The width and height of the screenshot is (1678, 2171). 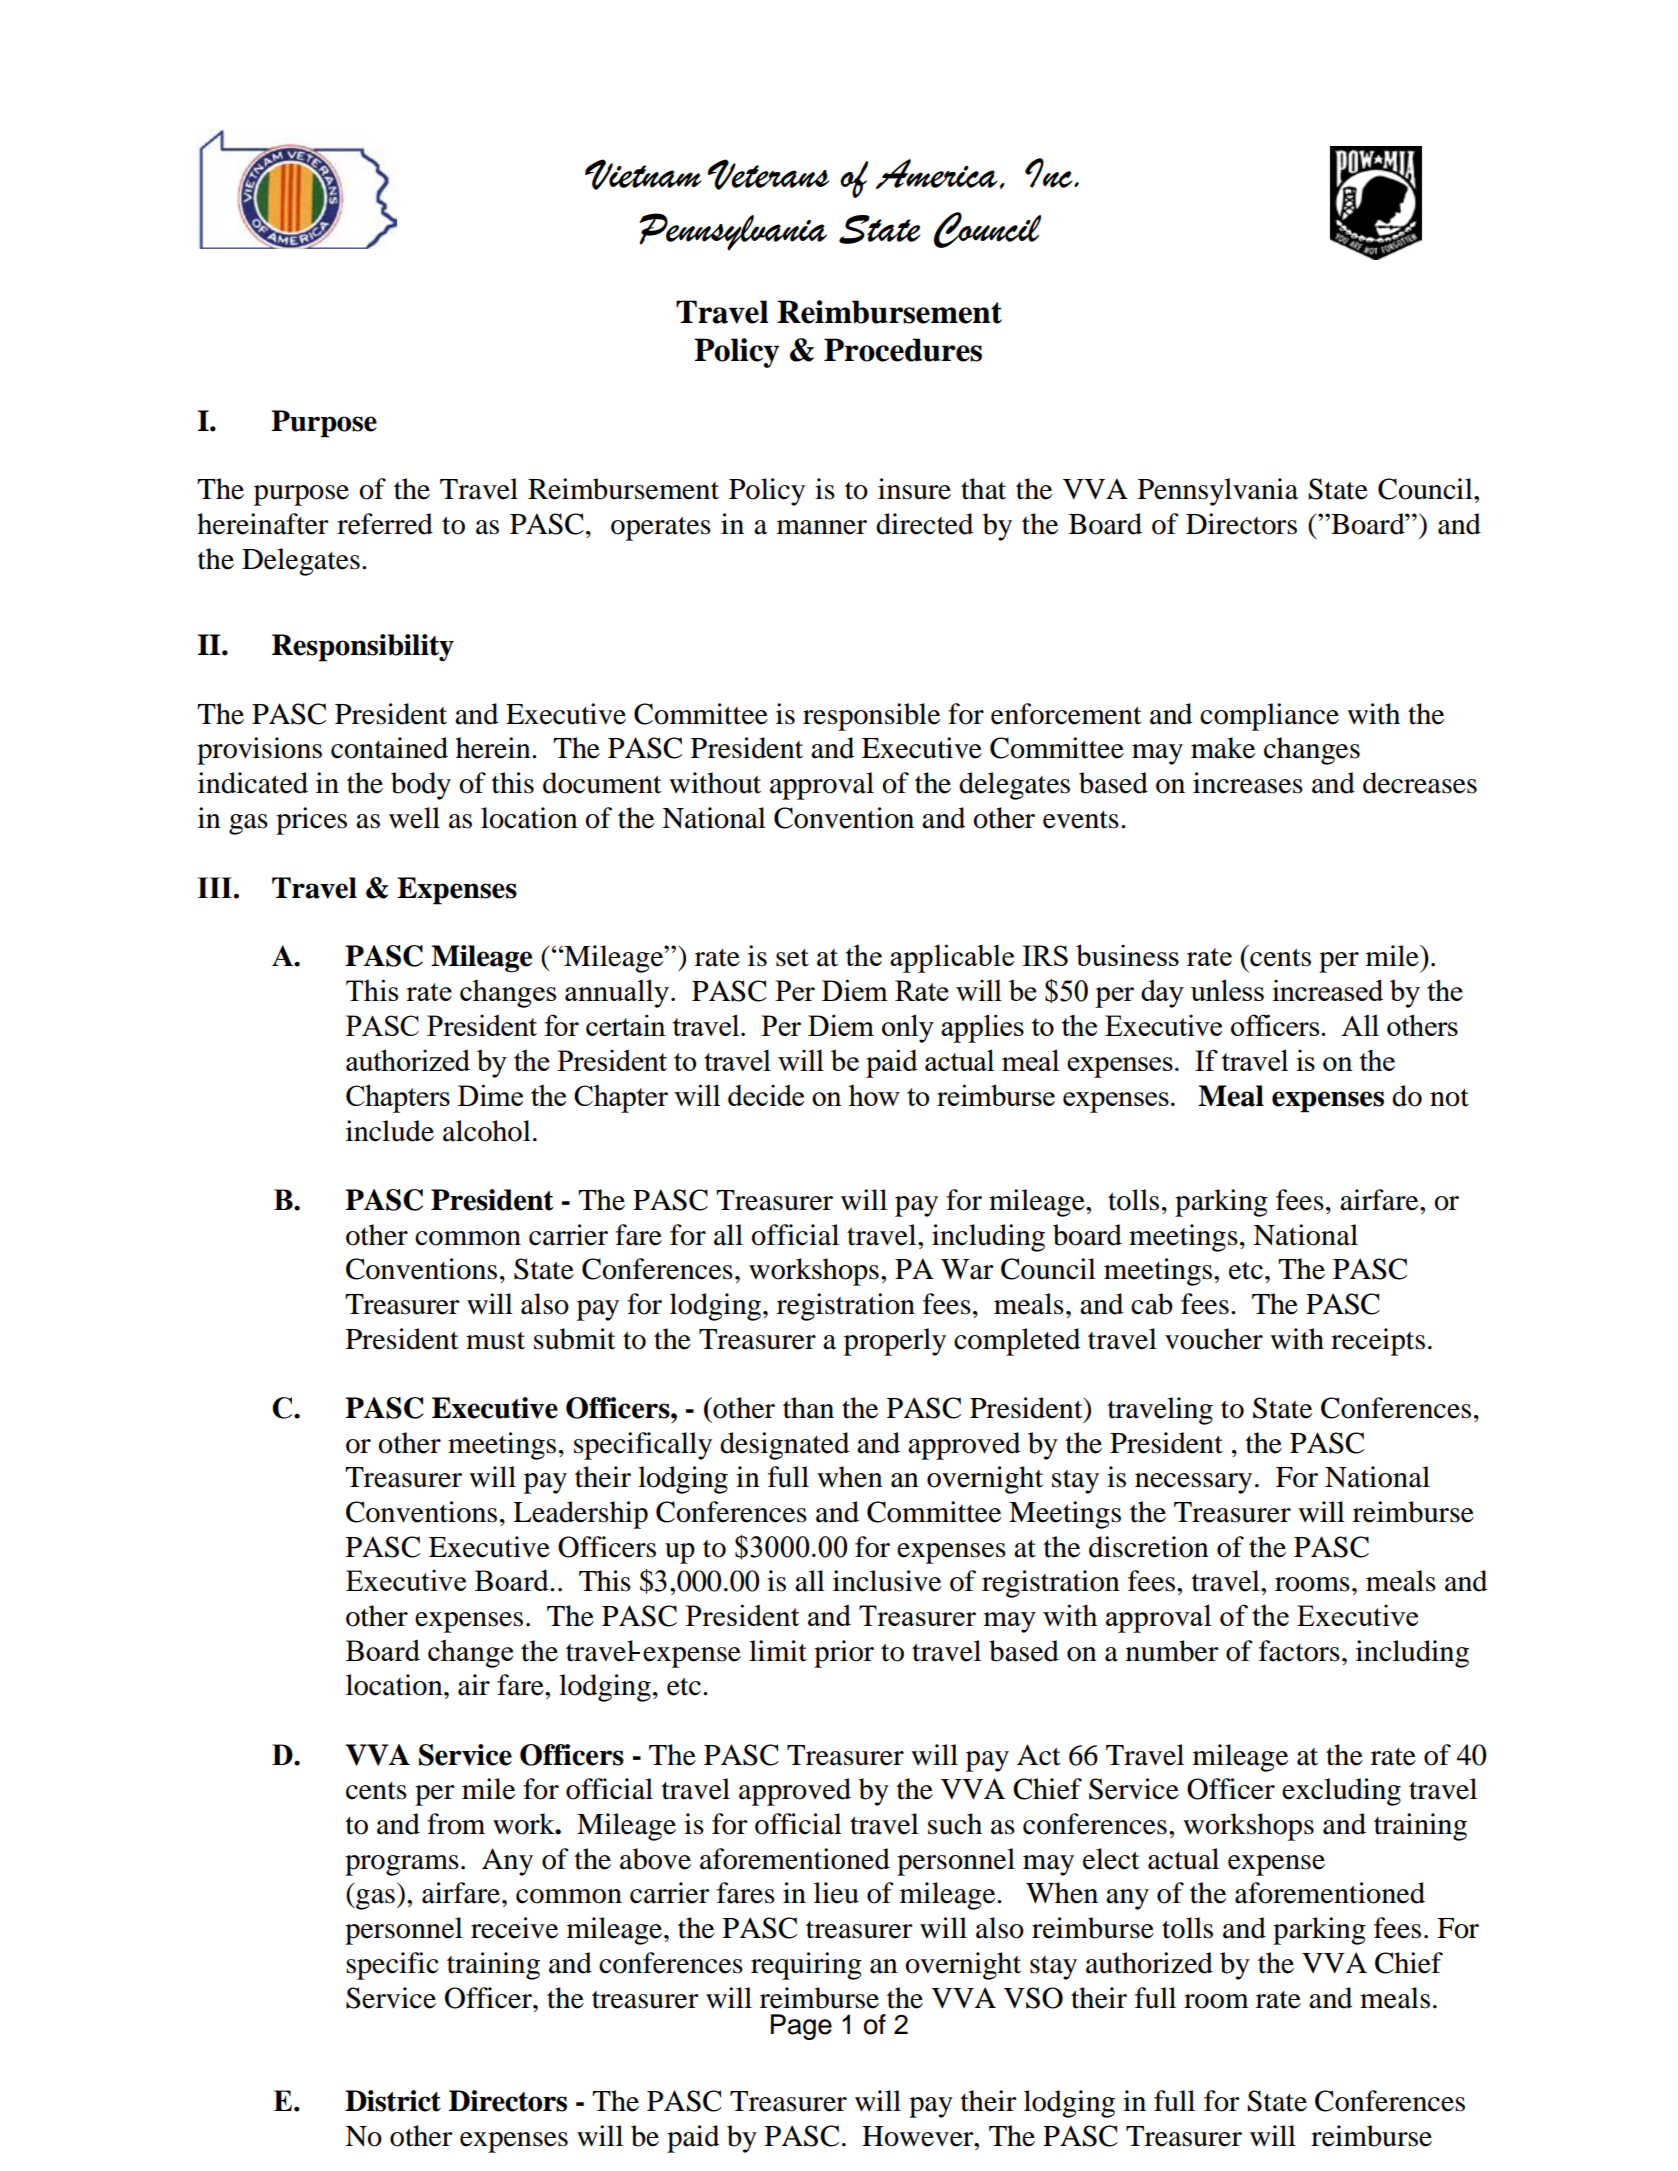 I want to click on Vietnam, so click(x=643, y=174).
